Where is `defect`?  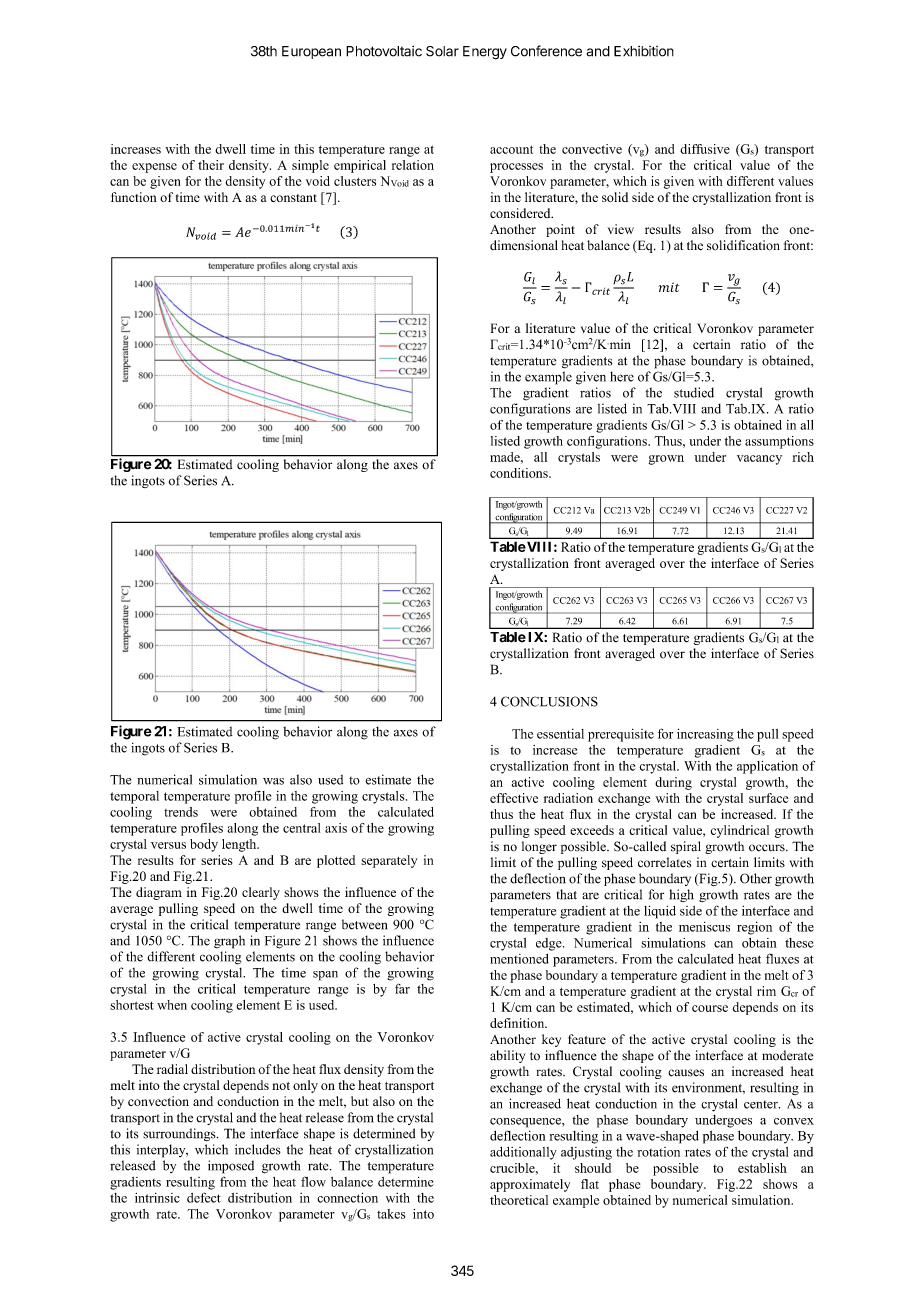 defect is located at coordinates (204, 1197).
